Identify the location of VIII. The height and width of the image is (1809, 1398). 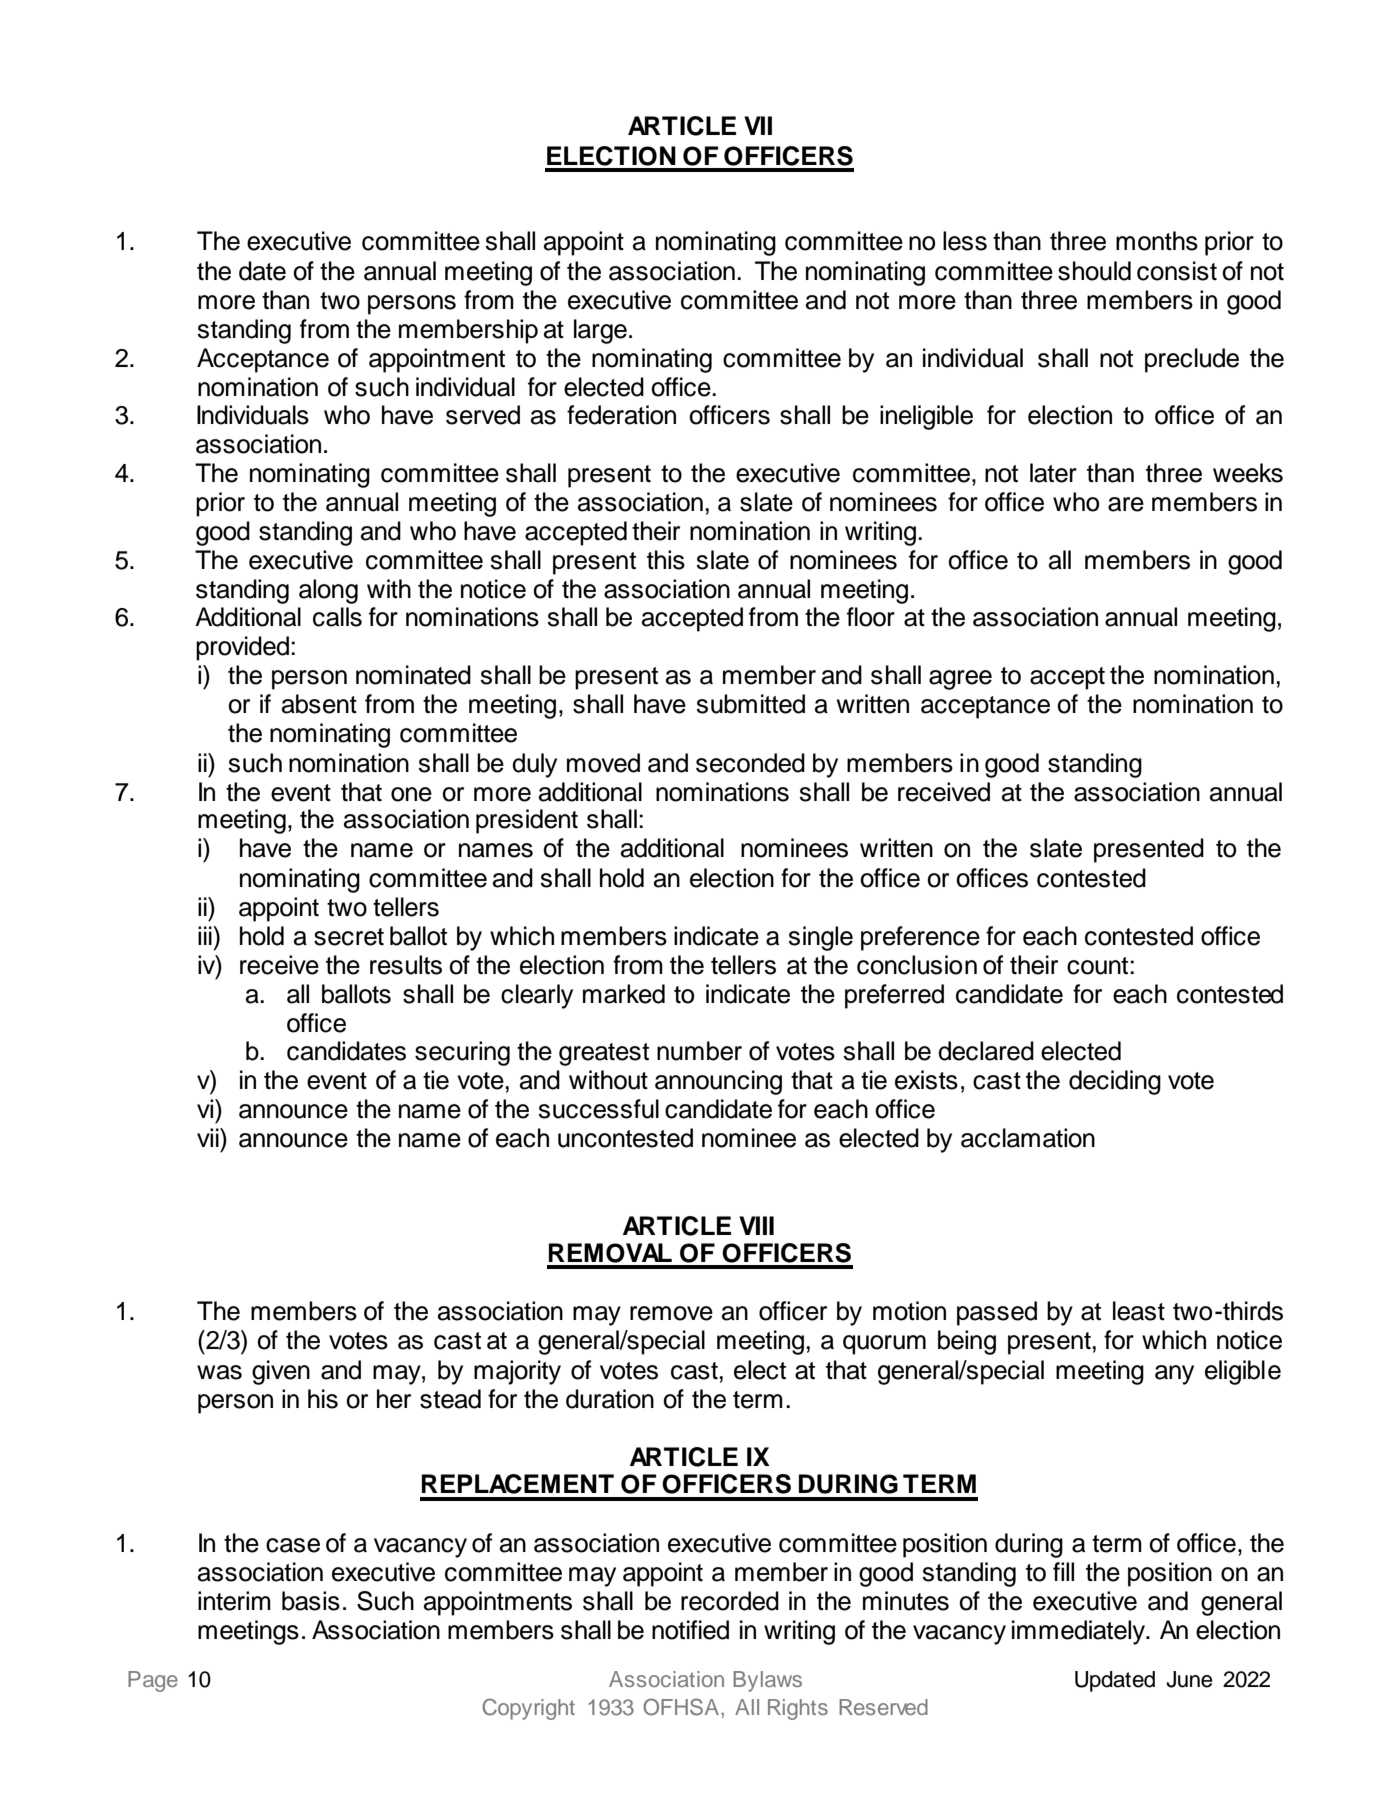
(756, 1225).
